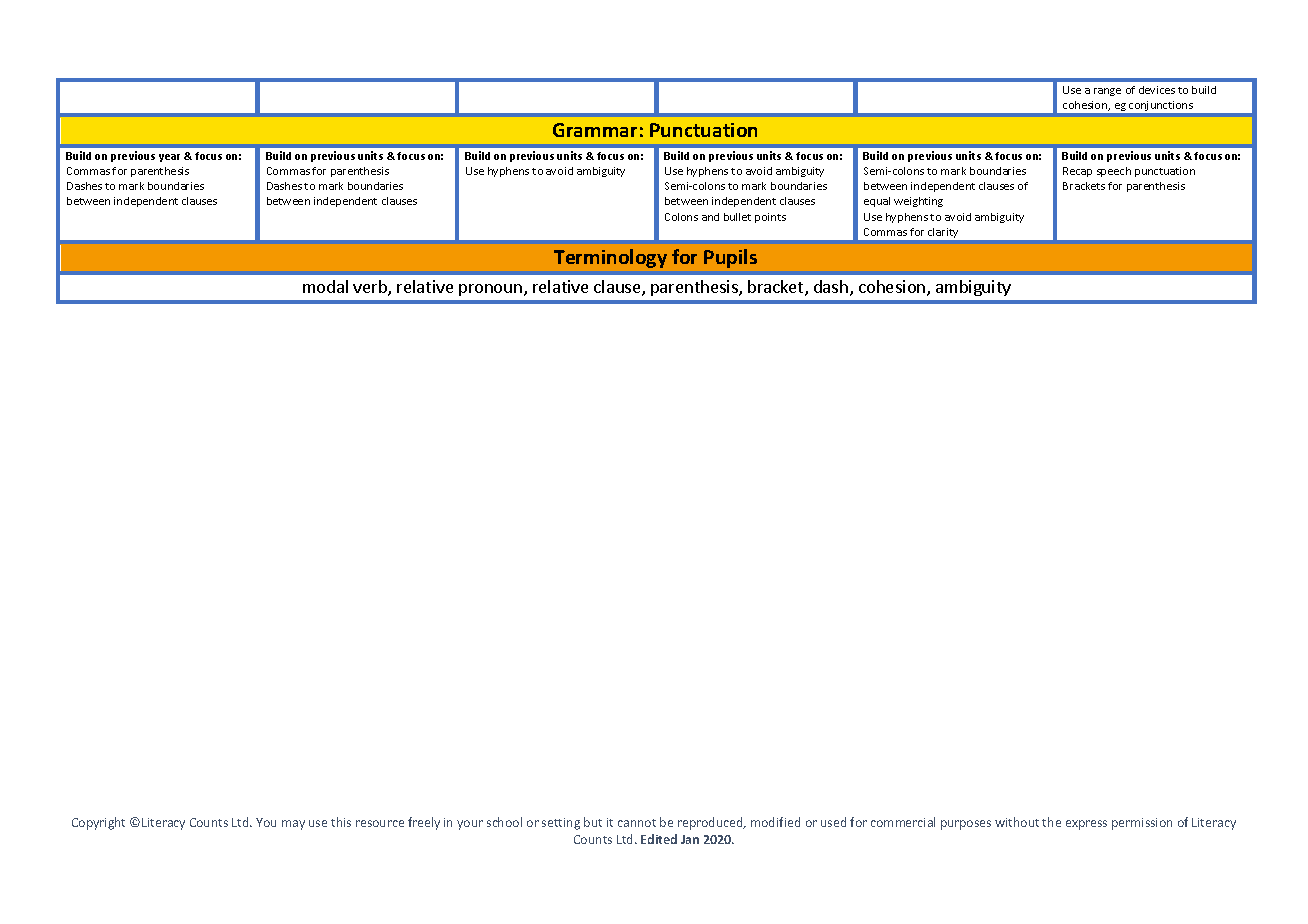  What do you see at coordinates (730, 258) in the page?
I see `Pupils` at bounding box center [730, 258].
